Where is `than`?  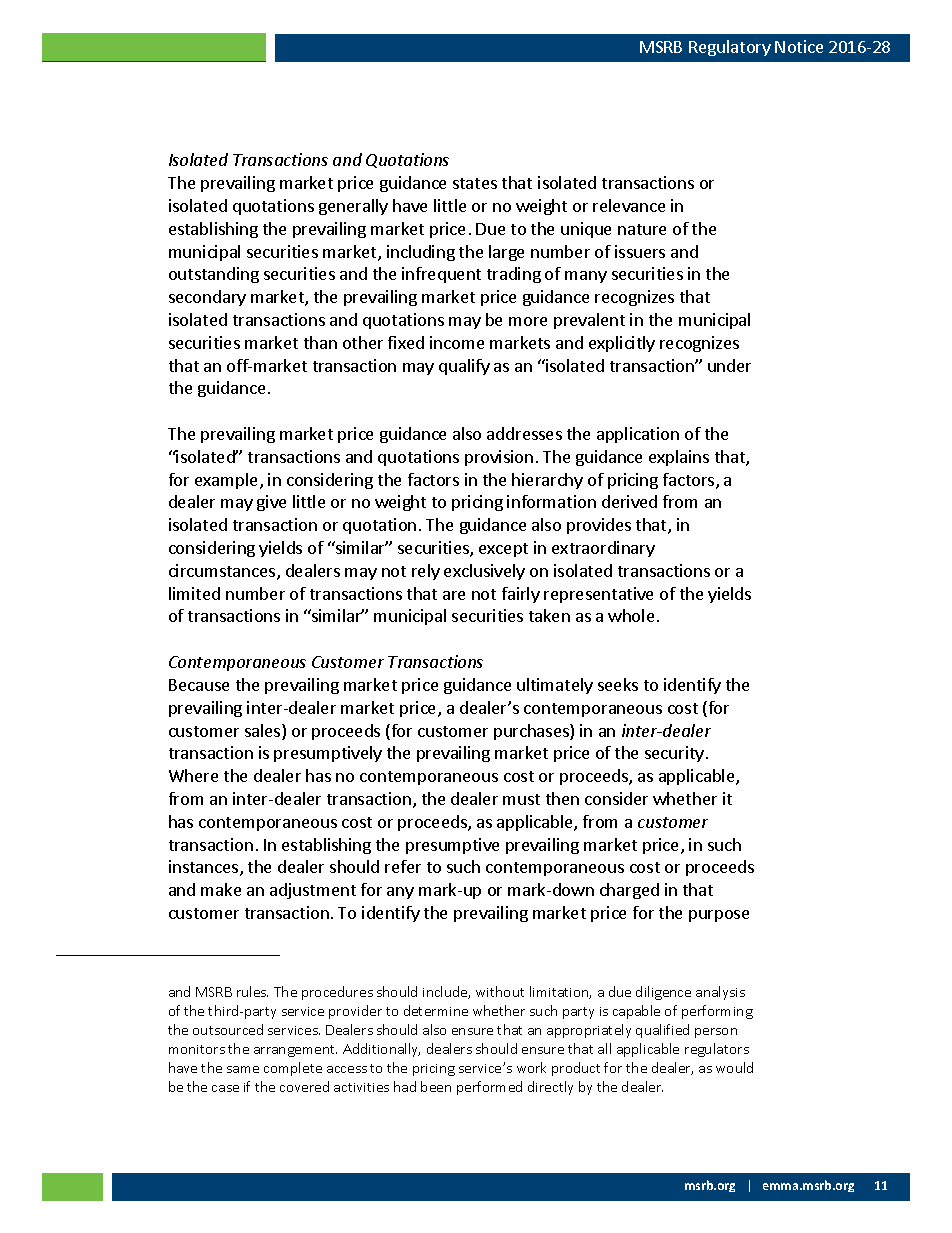
than is located at coordinates (320, 342).
